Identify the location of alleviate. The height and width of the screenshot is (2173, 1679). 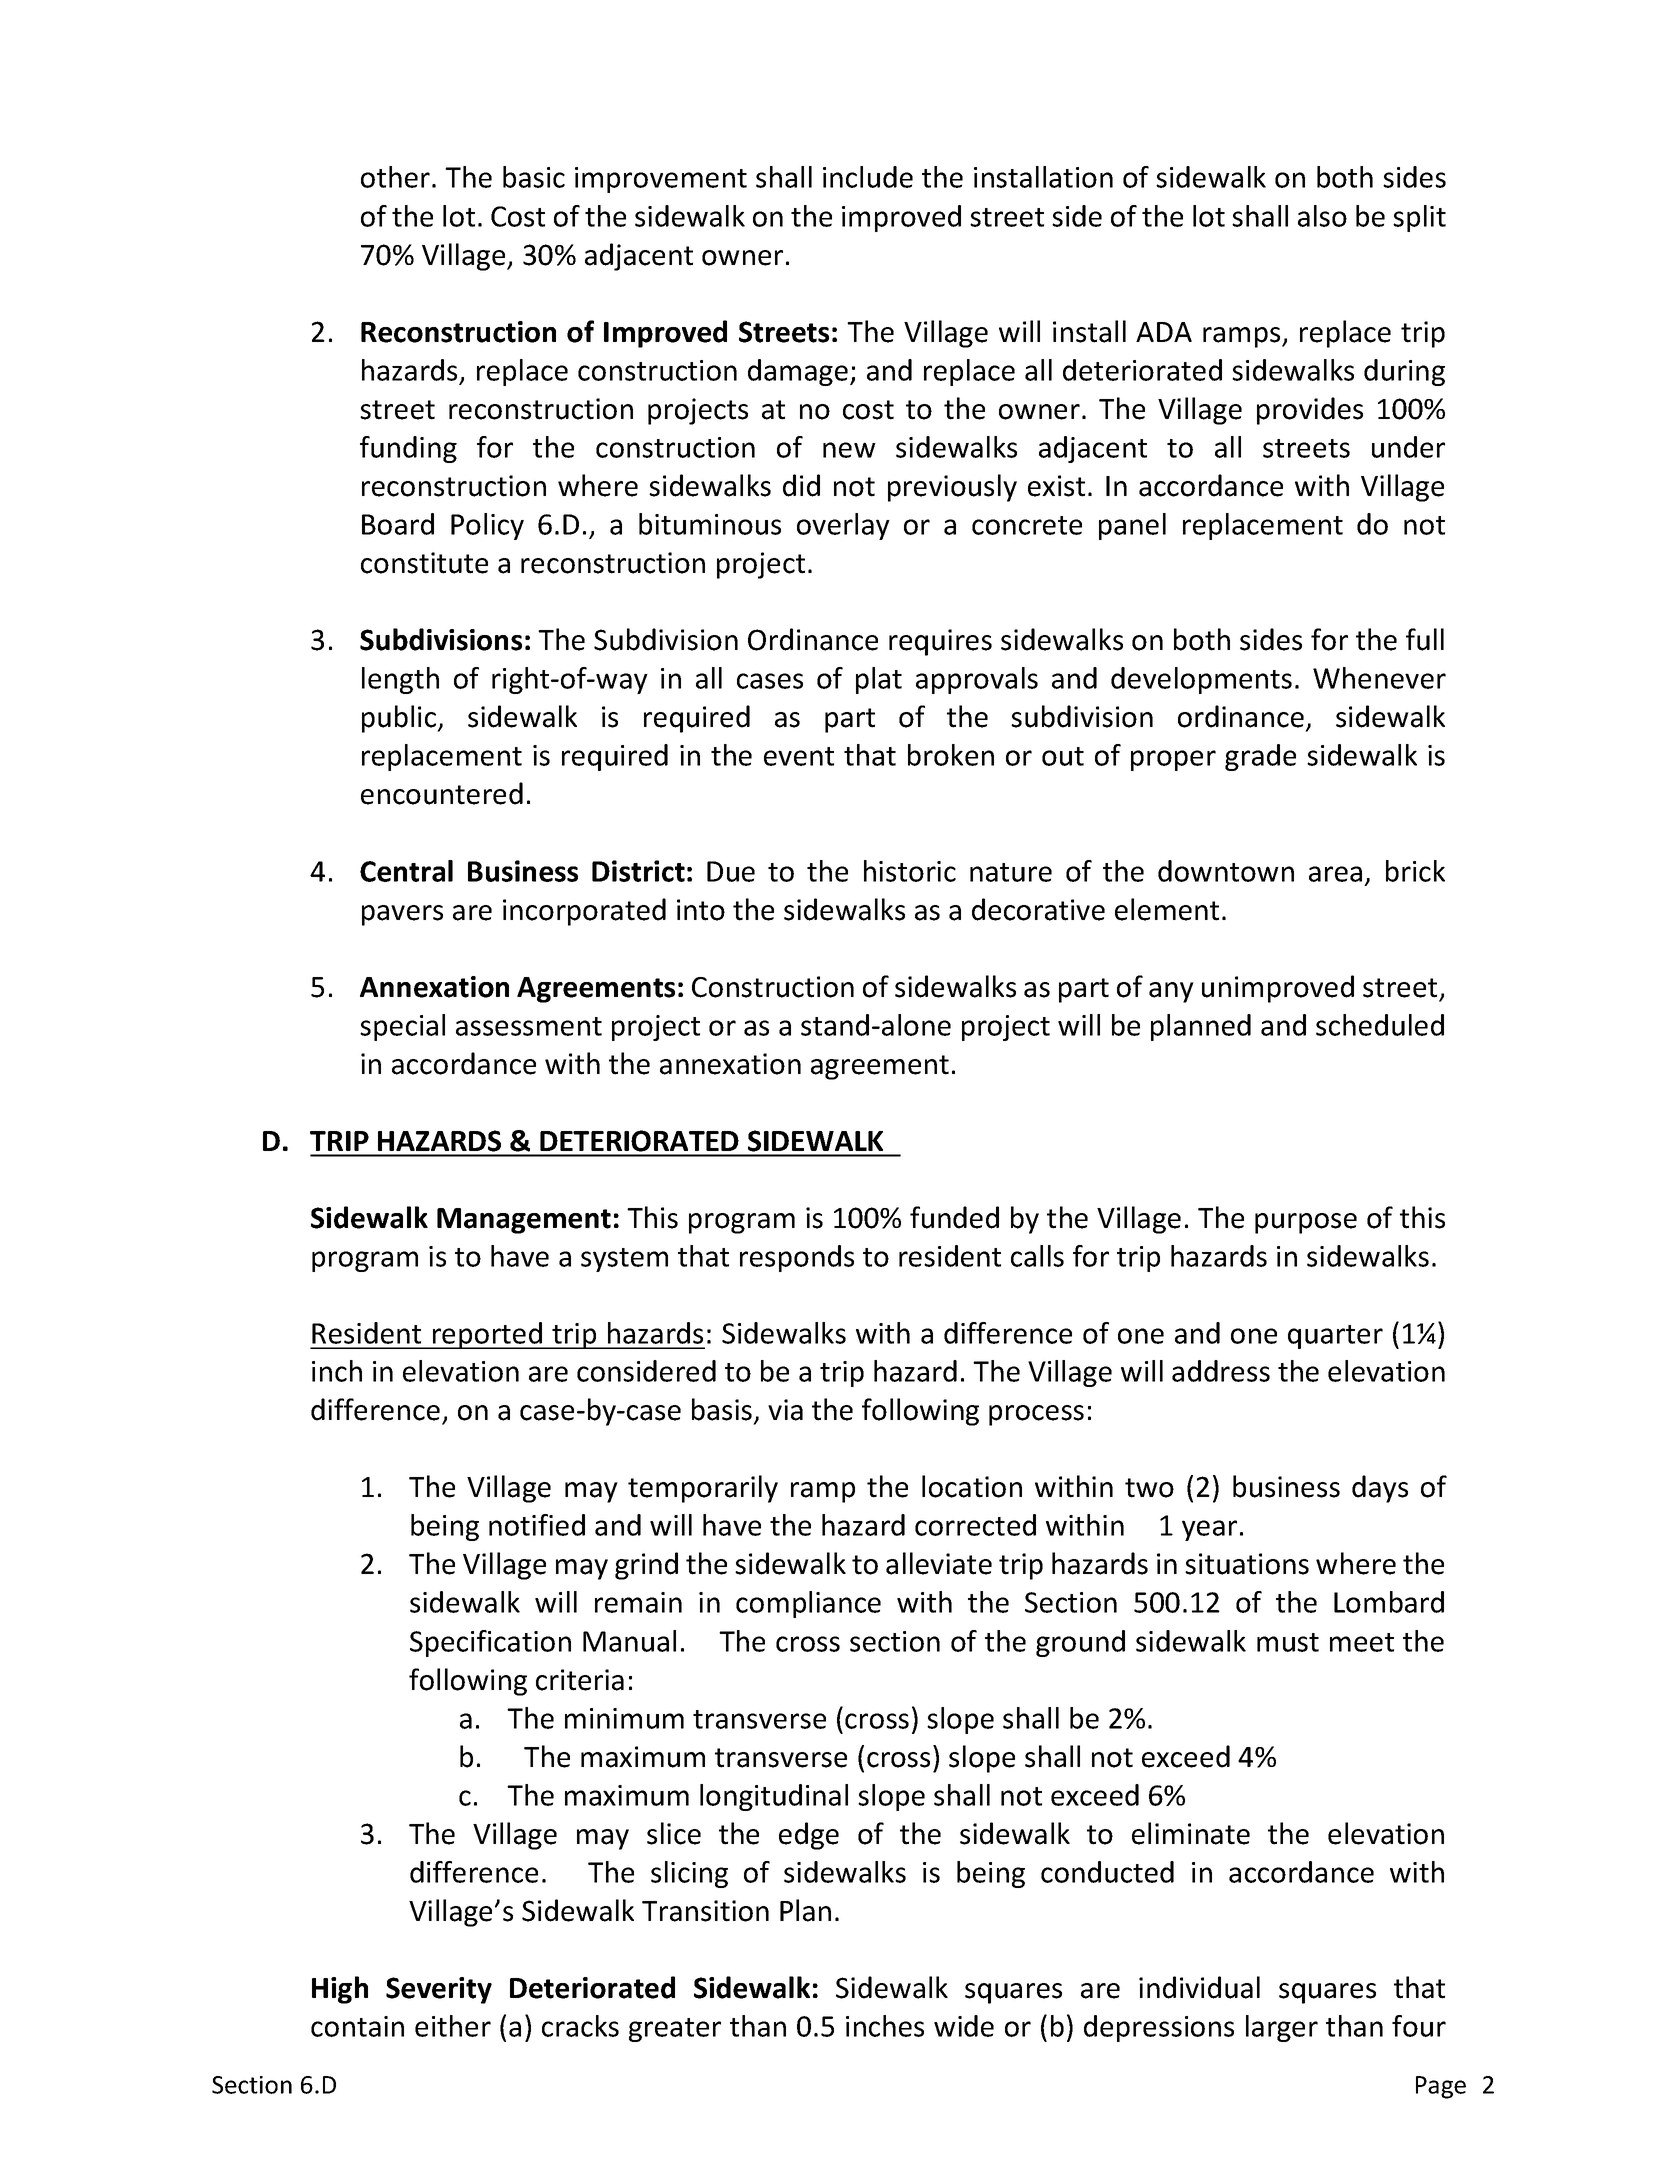
(939, 1563).
